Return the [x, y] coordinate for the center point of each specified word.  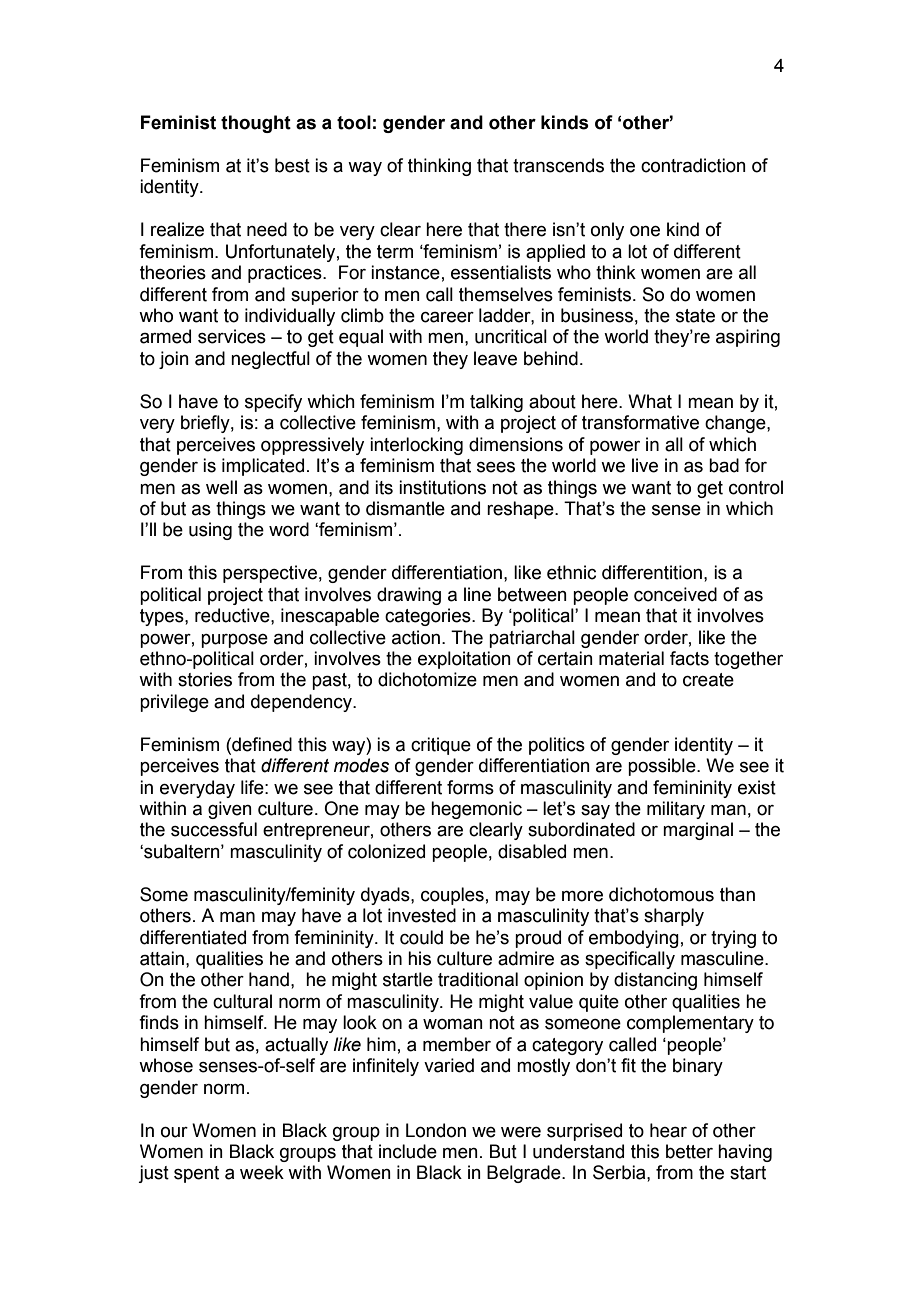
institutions [442, 487]
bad [724, 465]
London [436, 1130]
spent [196, 1174]
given [230, 810]
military [676, 810]
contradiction [693, 165]
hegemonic [476, 810]
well [221, 487]
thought [256, 124]
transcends [558, 165]
